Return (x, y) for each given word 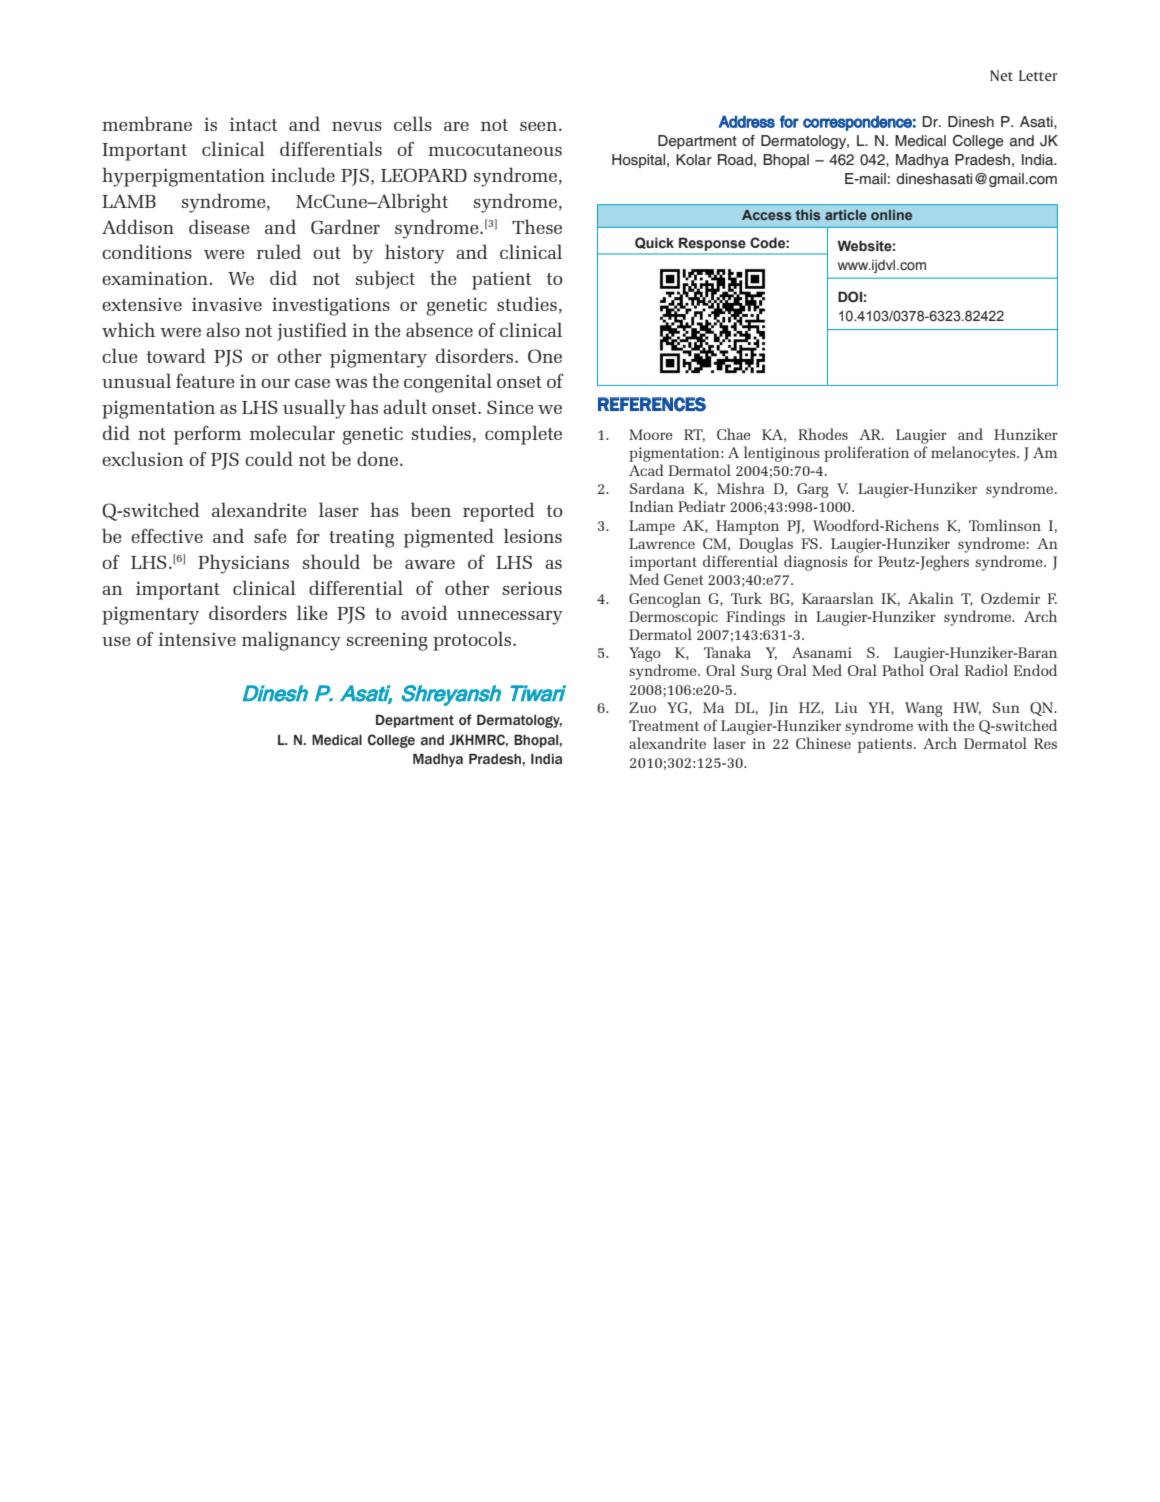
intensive (197, 639)
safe (270, 536)
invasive (227, 304)
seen (540, 126)
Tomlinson (1005, 525)
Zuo (642, 707)
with (933, 725)
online (891, 215)
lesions (533, 535)
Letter (1038, 75)
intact (253, 124)
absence (439, 329)
